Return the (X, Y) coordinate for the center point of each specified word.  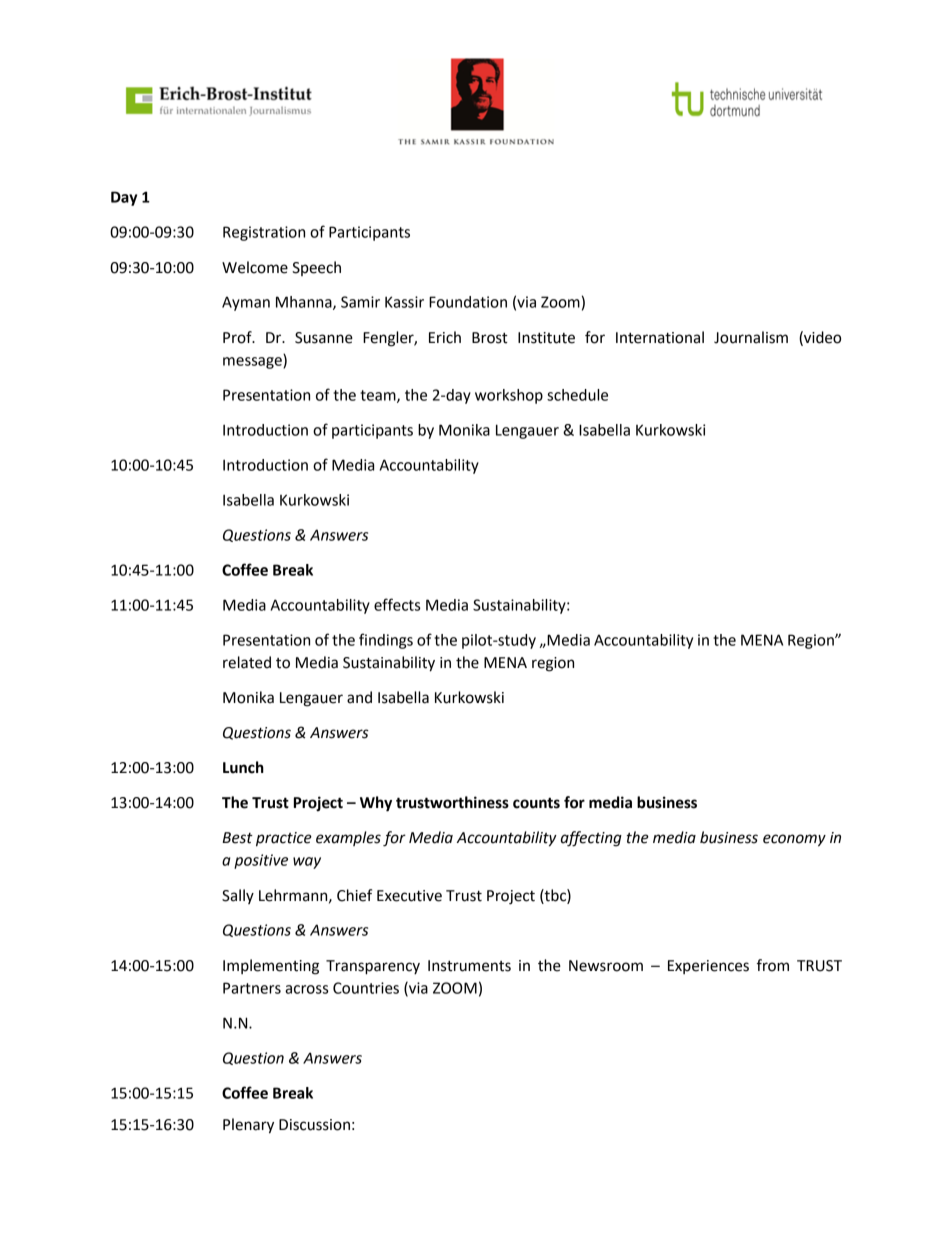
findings (386, 641)
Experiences (708, 967)
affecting (591, 839)
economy (794, 840)
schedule (577, 395)
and (359, 697)
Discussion (314, 1125)
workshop (509, 396)
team (379, 396)
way (307, 863)
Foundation (468, 302)
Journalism (751, 337)
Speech (316, 268)
